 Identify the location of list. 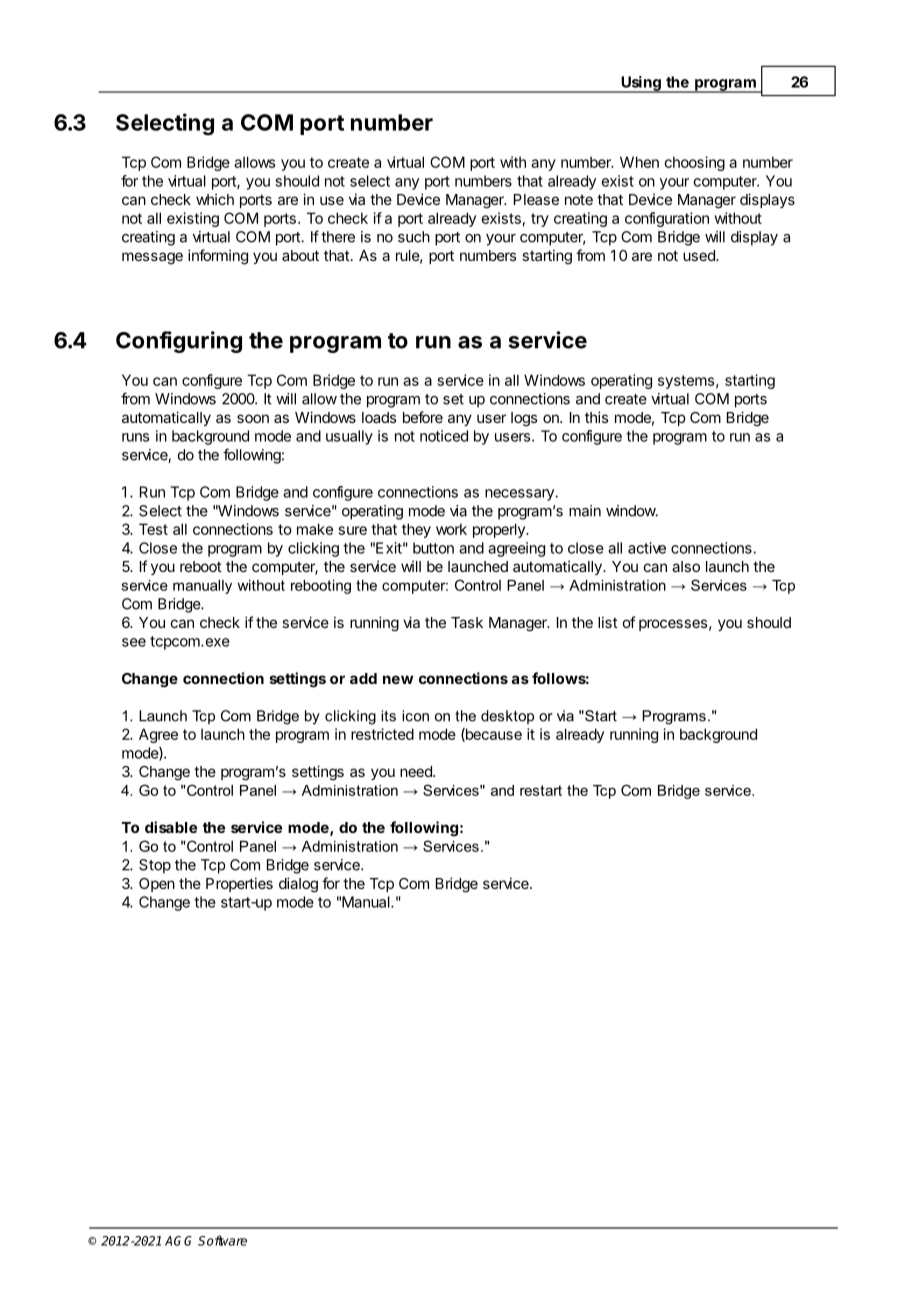
(608, 622).
